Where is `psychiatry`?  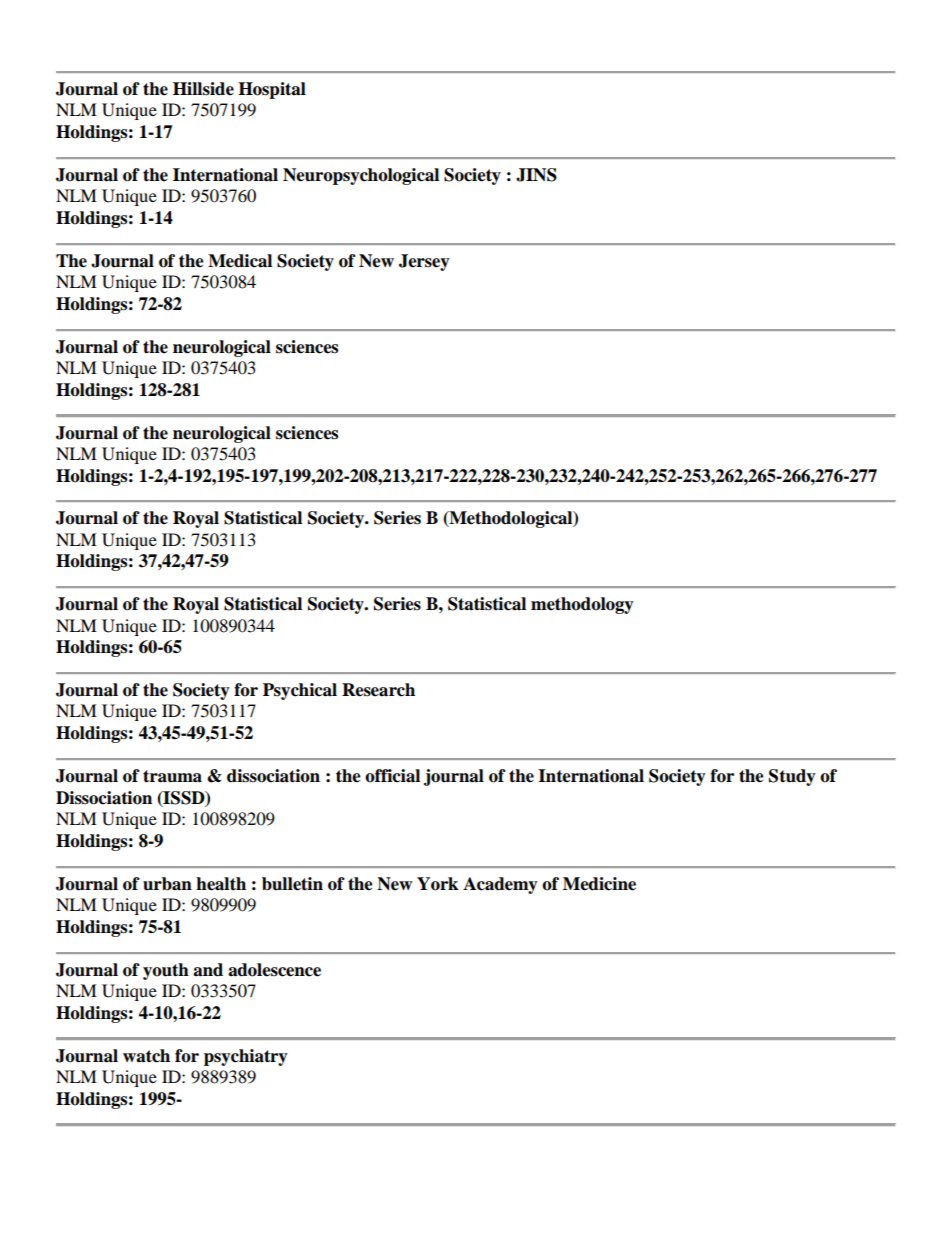
psychiatry is located at coordinates (246, 1057).
